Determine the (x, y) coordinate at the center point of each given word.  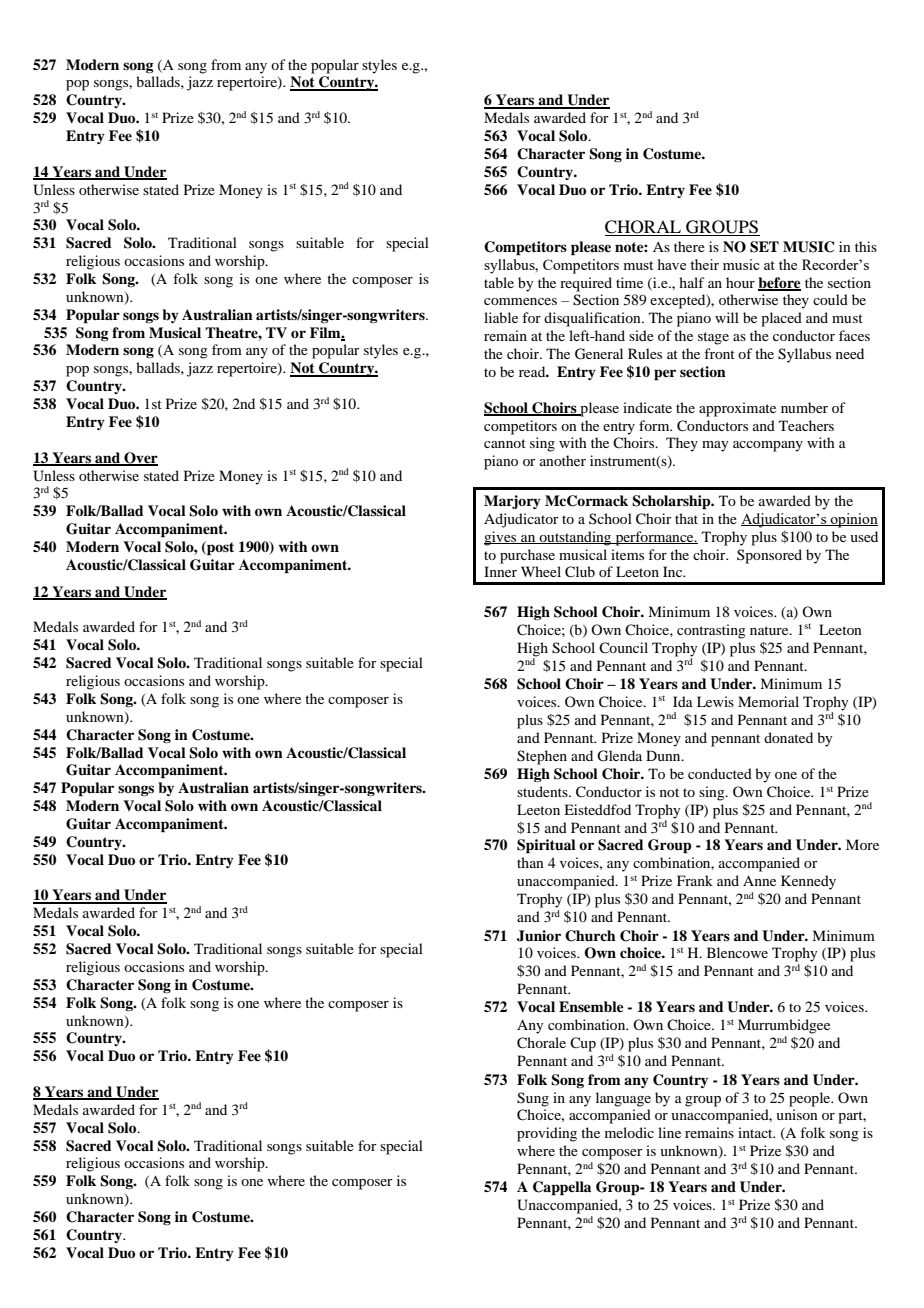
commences (520, 301)
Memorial (768, 701)
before (779, 283)
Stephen (542, 757)
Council (623, 647)
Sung (533, 1099)
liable (501, 317)
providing (547, 1134)
